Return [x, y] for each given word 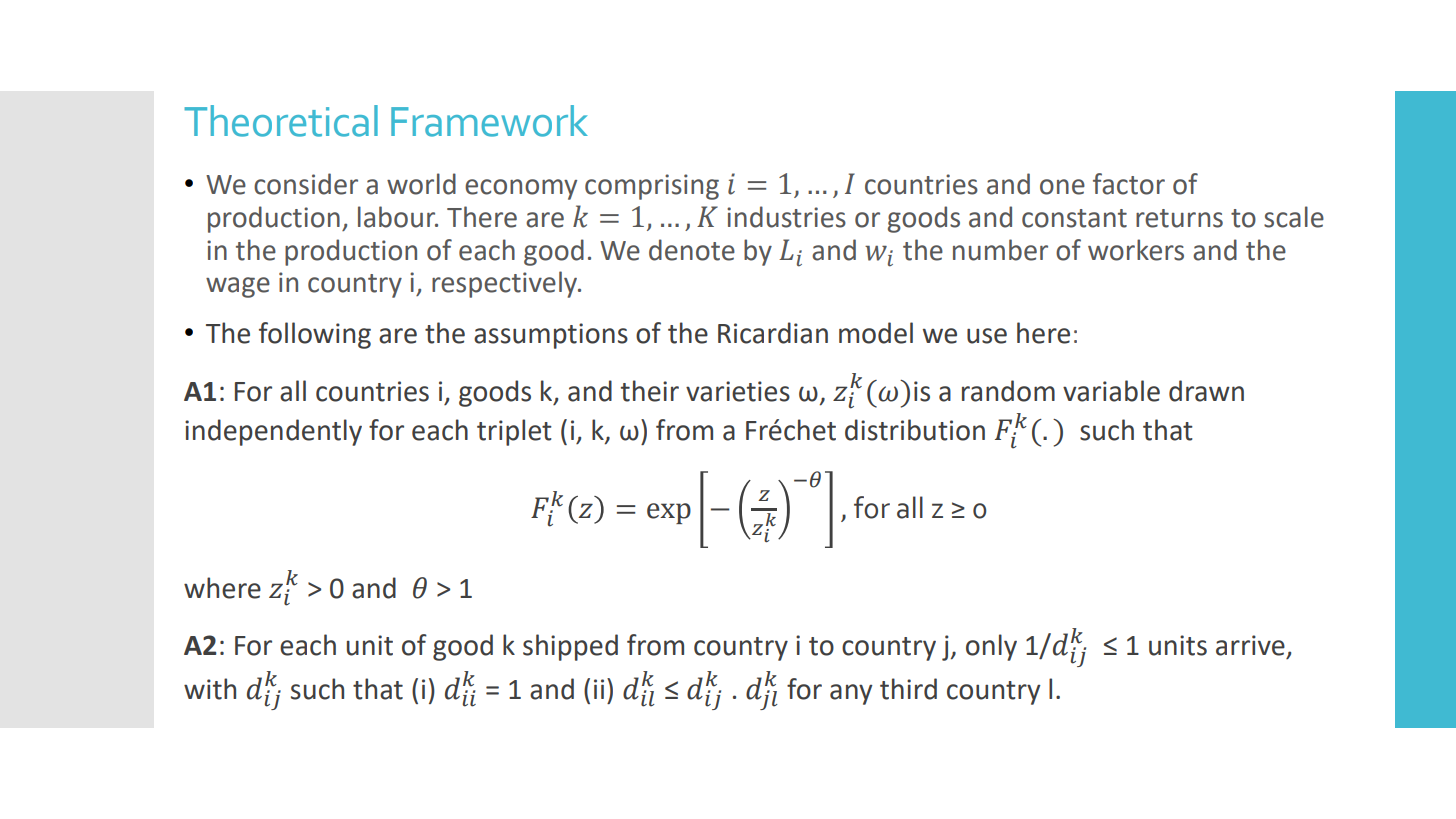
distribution [915, 430]
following [315, 335]
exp [669, 513]
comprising [652, 187]
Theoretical [281, 121]
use [987, 336]
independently [273, 432]
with [210, 689]
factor [1129, 184]
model [876, 333]
